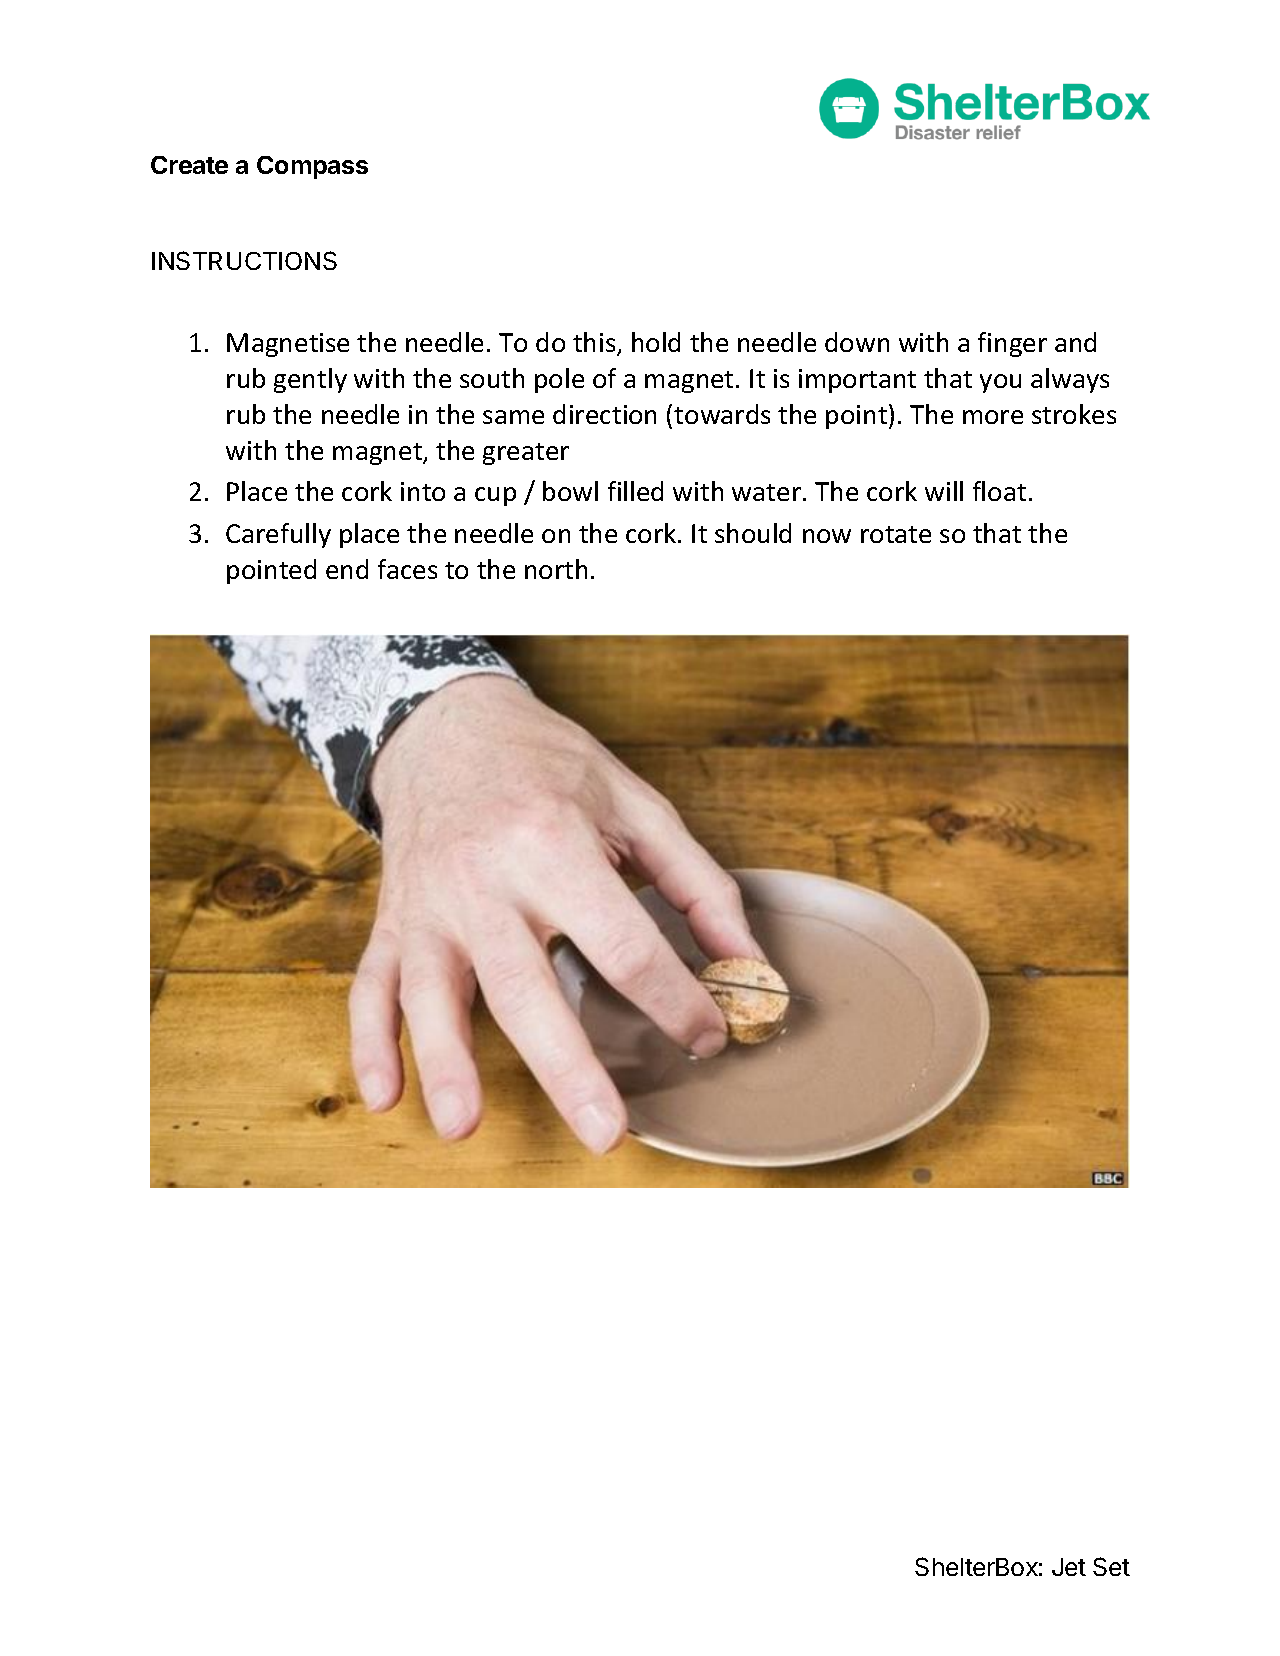 The image size is (1280, 1656). Describe the element at coordinates (1069, 1567) in the screenshot. I see `Jet` at that location.
